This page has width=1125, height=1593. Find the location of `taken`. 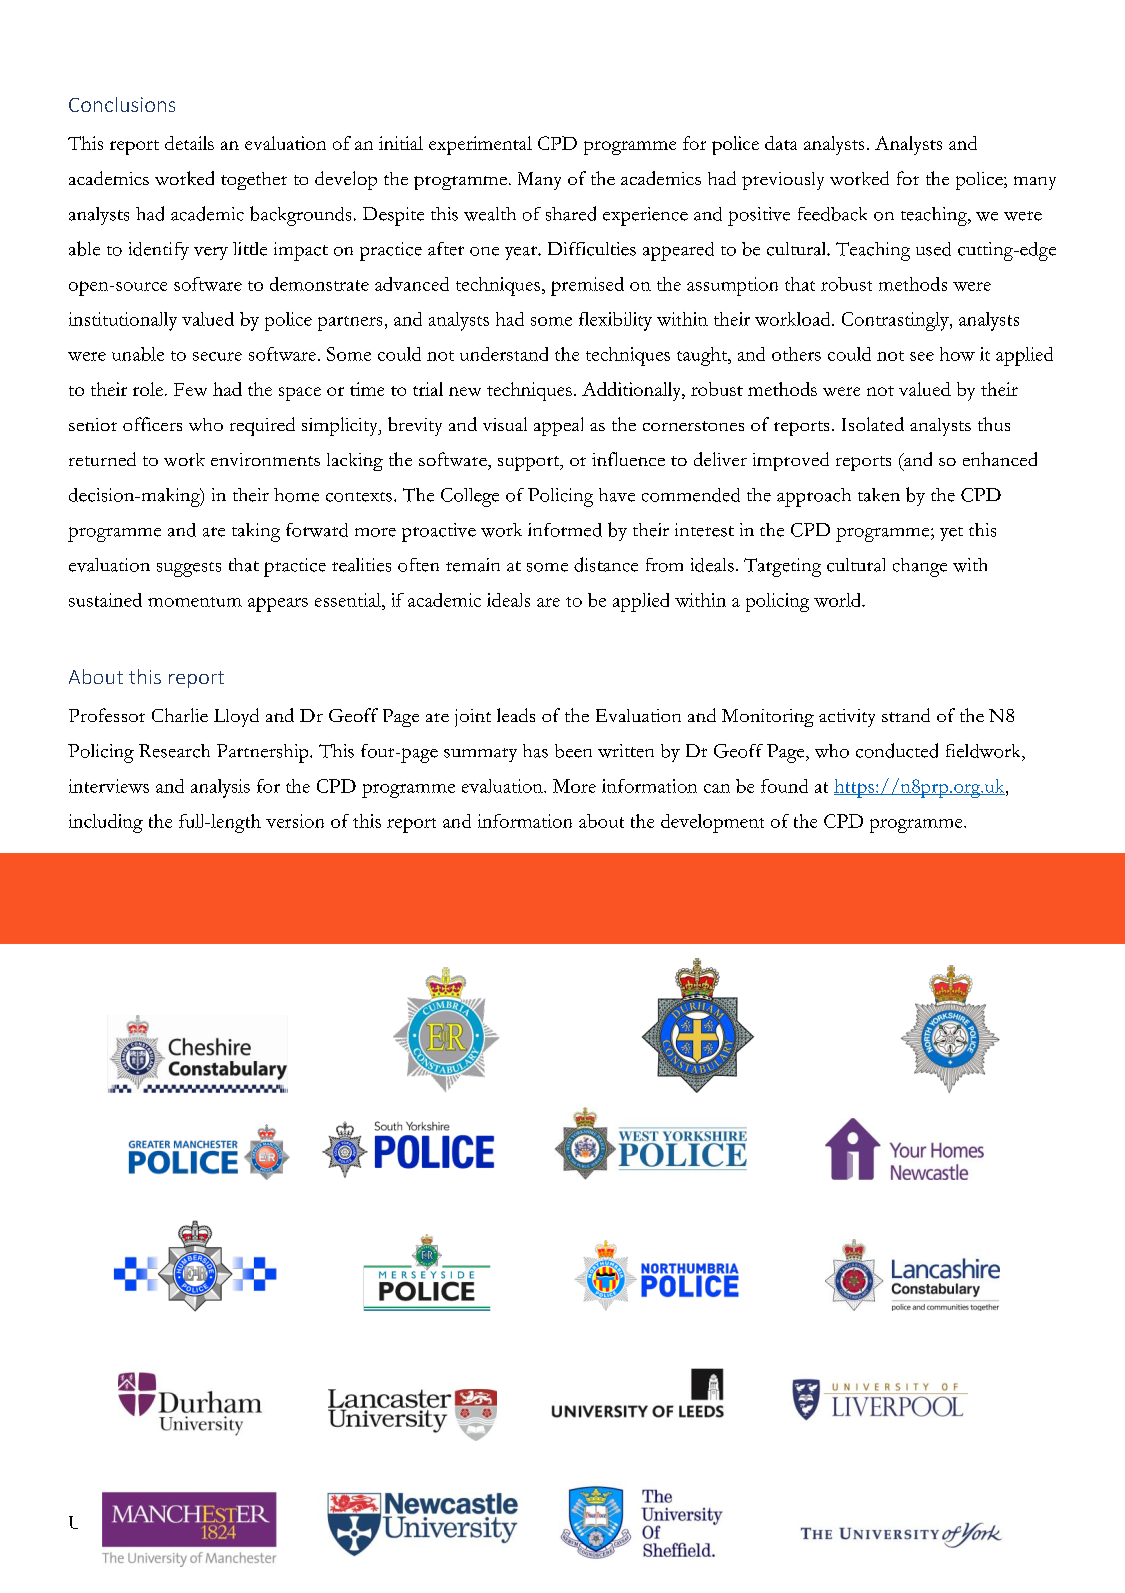

taken is located at coordinates (879, 495).
